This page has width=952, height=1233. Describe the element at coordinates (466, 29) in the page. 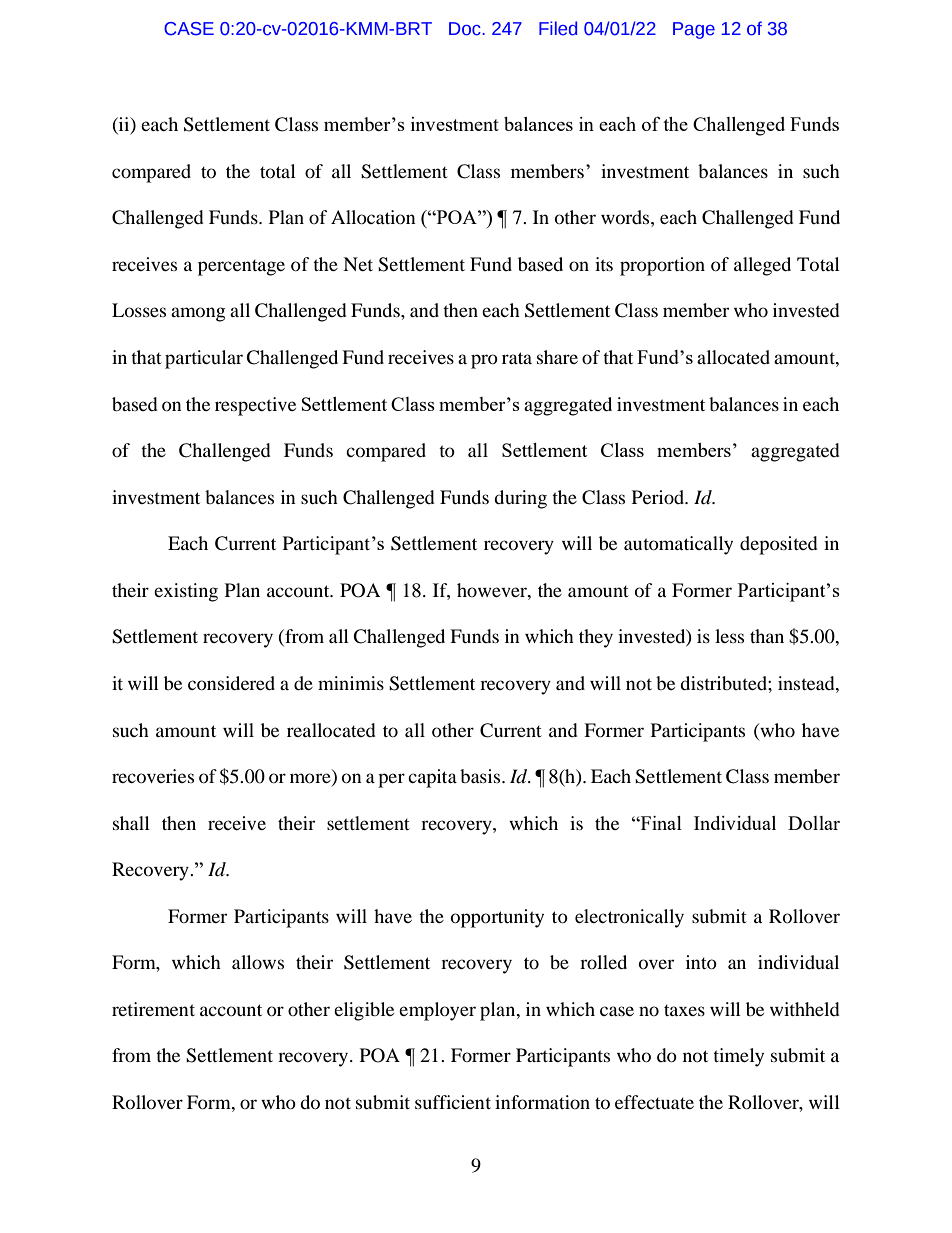

I see `Doc` at that location.
